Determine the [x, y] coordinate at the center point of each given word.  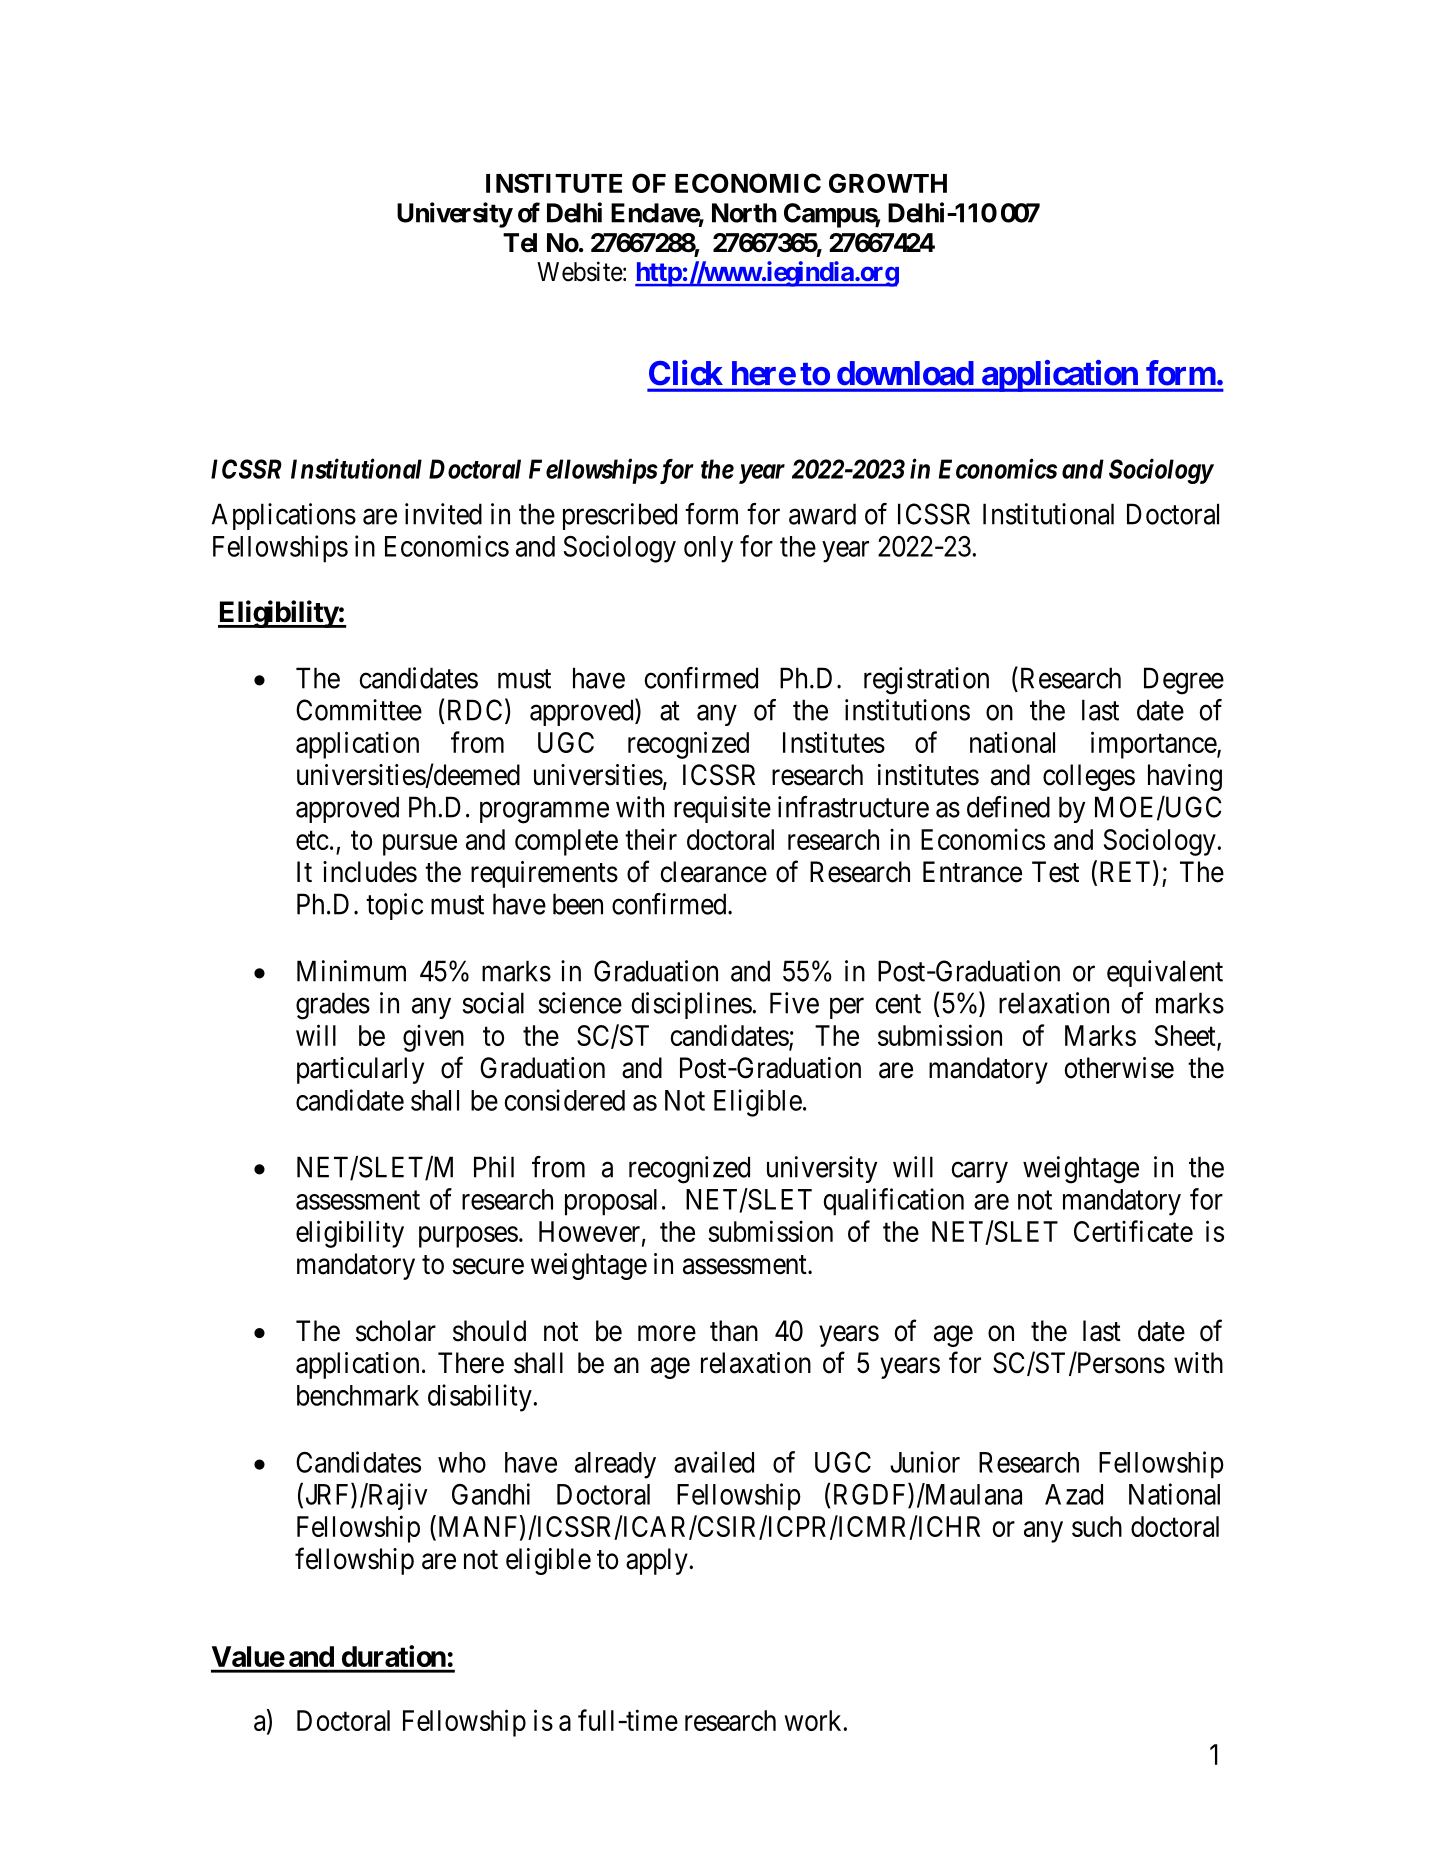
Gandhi [491, 1494]
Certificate [1133, 1231]
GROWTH [888, 183]
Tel [520, 243]
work [813, 1720]
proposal [611, 1202]
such [1097, 1526]
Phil [494, 1167]
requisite [722, 809]
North [744, 213]
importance [1154, 745]
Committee [359, 710]
